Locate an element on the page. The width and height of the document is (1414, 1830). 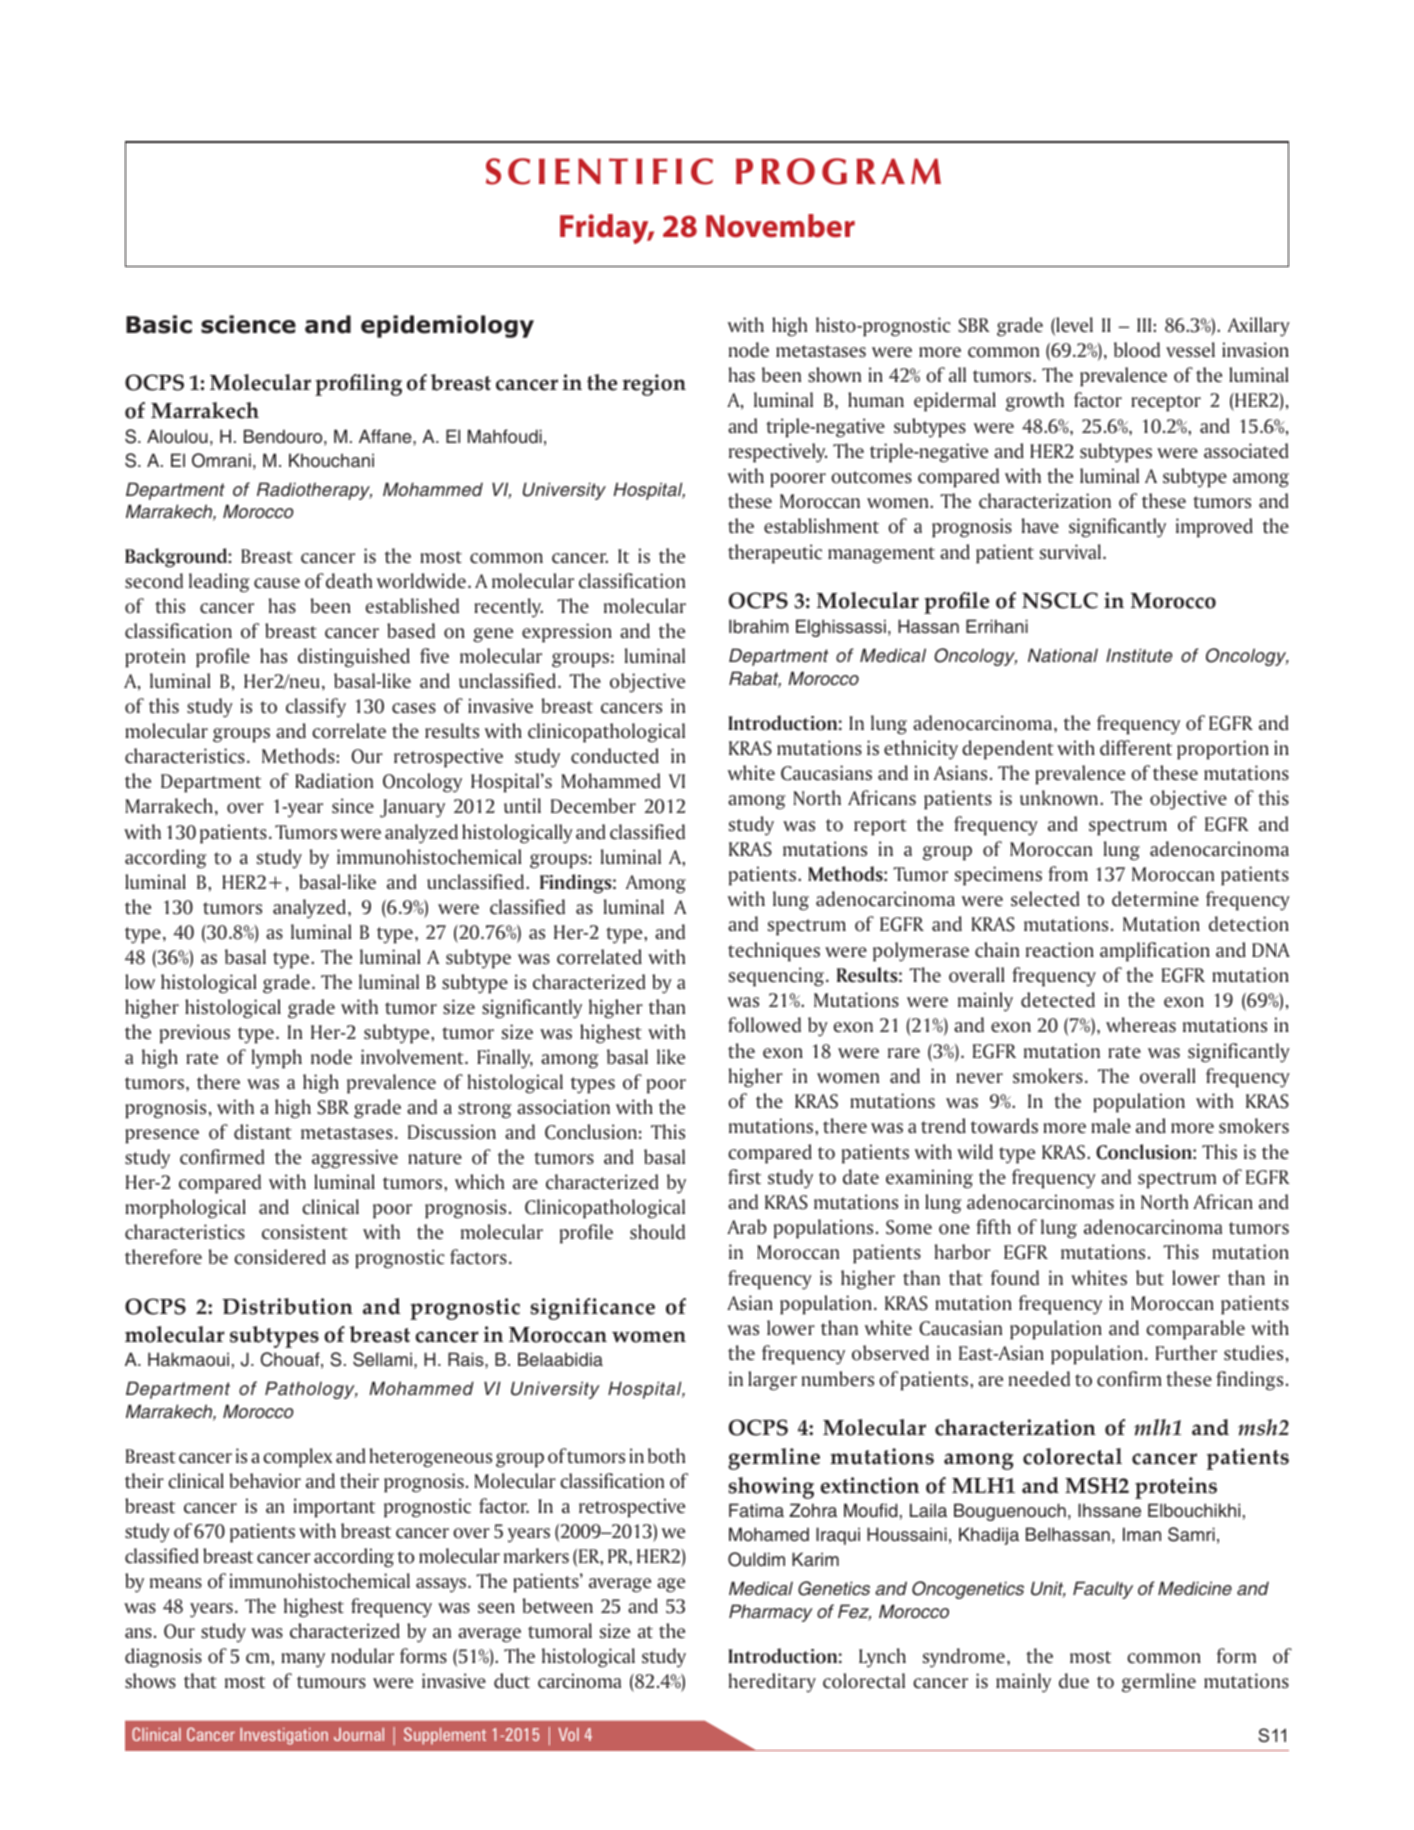
science is located at coordinates (248, 324).
